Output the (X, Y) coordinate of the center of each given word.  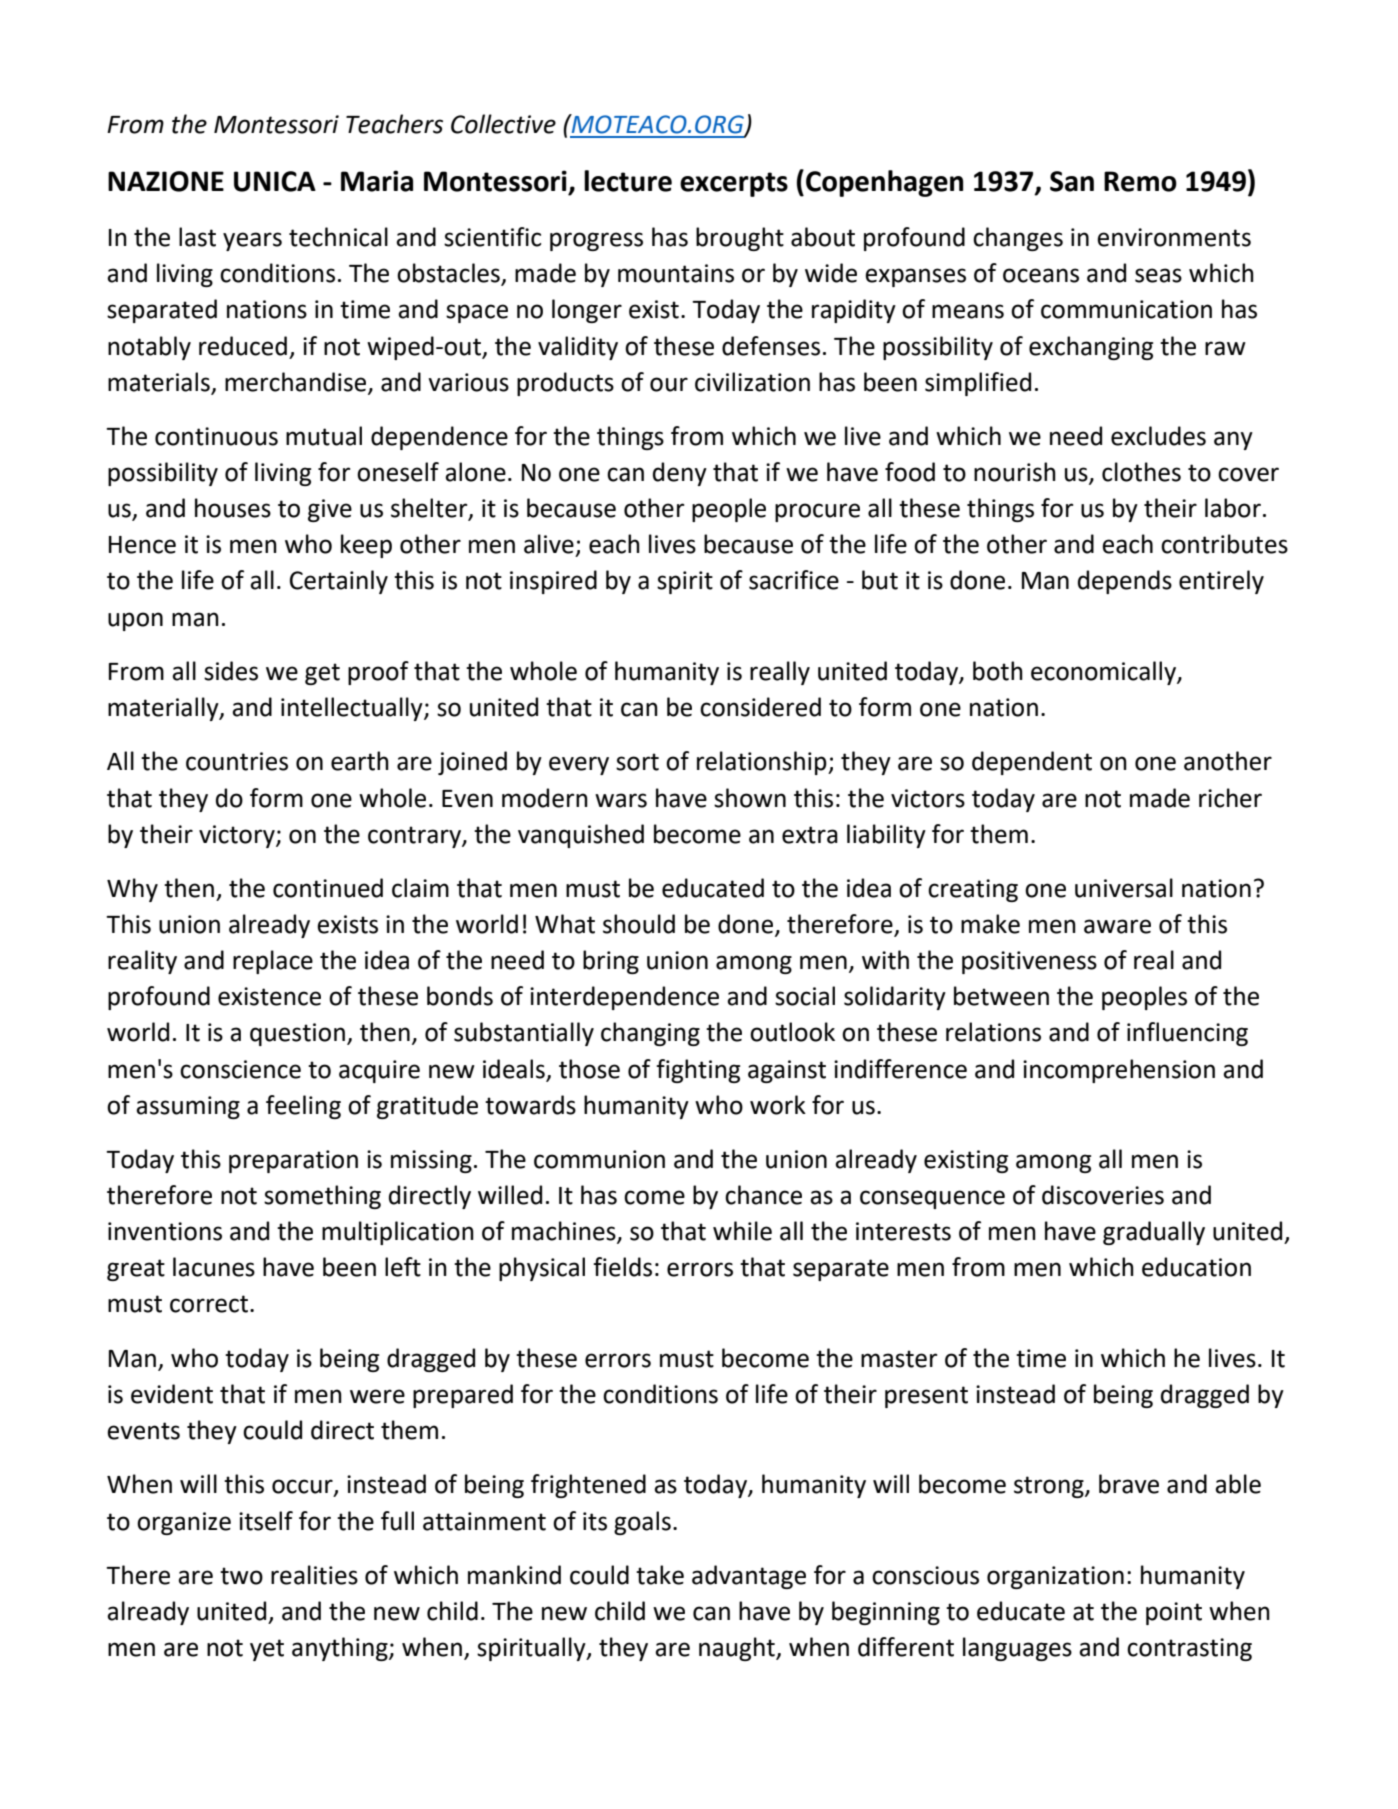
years (252, 241)
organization (1055, 1577)
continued (328, 888)
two (241, 1576)
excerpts (734, 184)
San (1072, 181)
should (639, 924)
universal (1124, 888)
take (660, 1575)
